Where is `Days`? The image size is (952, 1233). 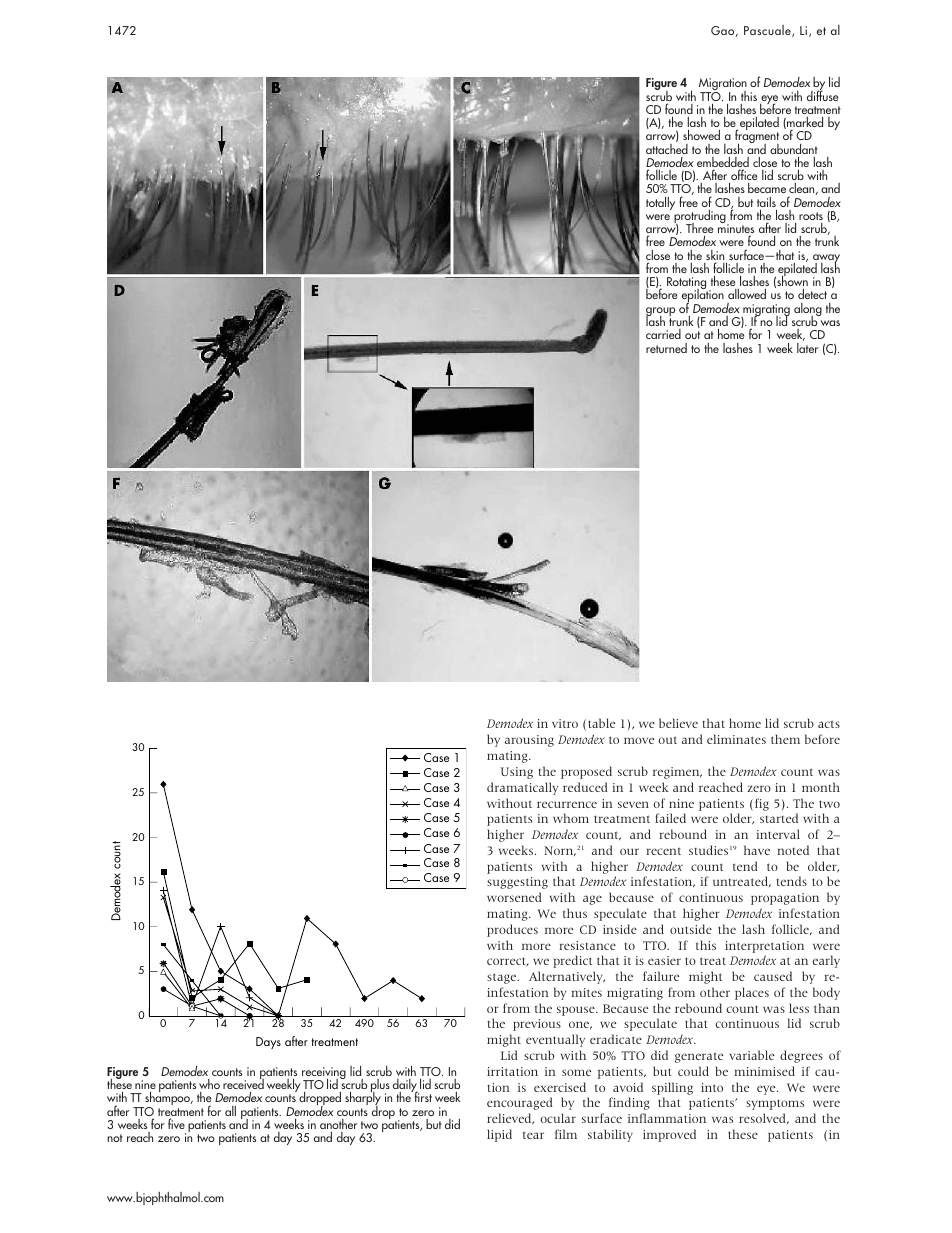 Days is located at coordinates (268, 1043).
